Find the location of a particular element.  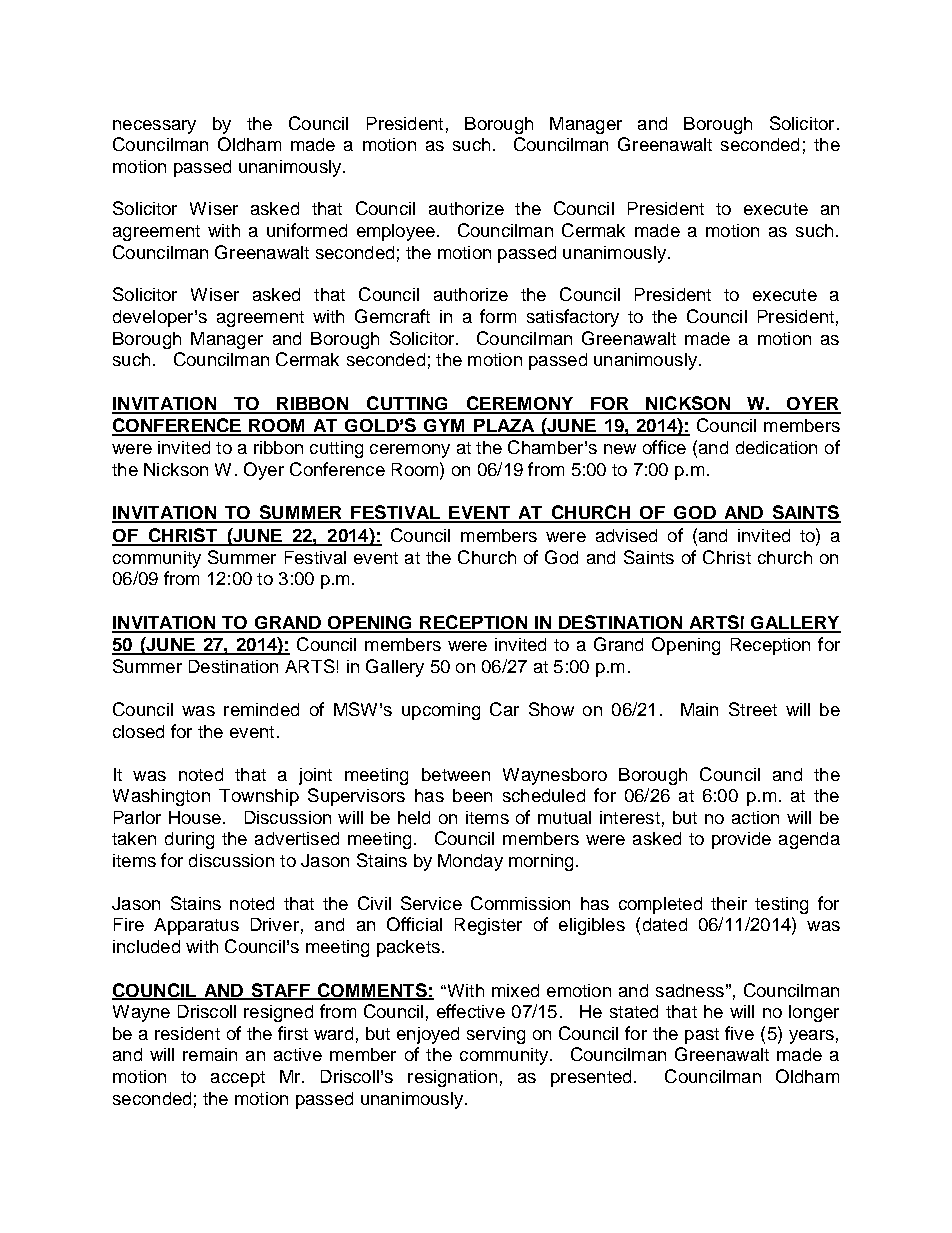

employee is located at coordinates (396, 232).
